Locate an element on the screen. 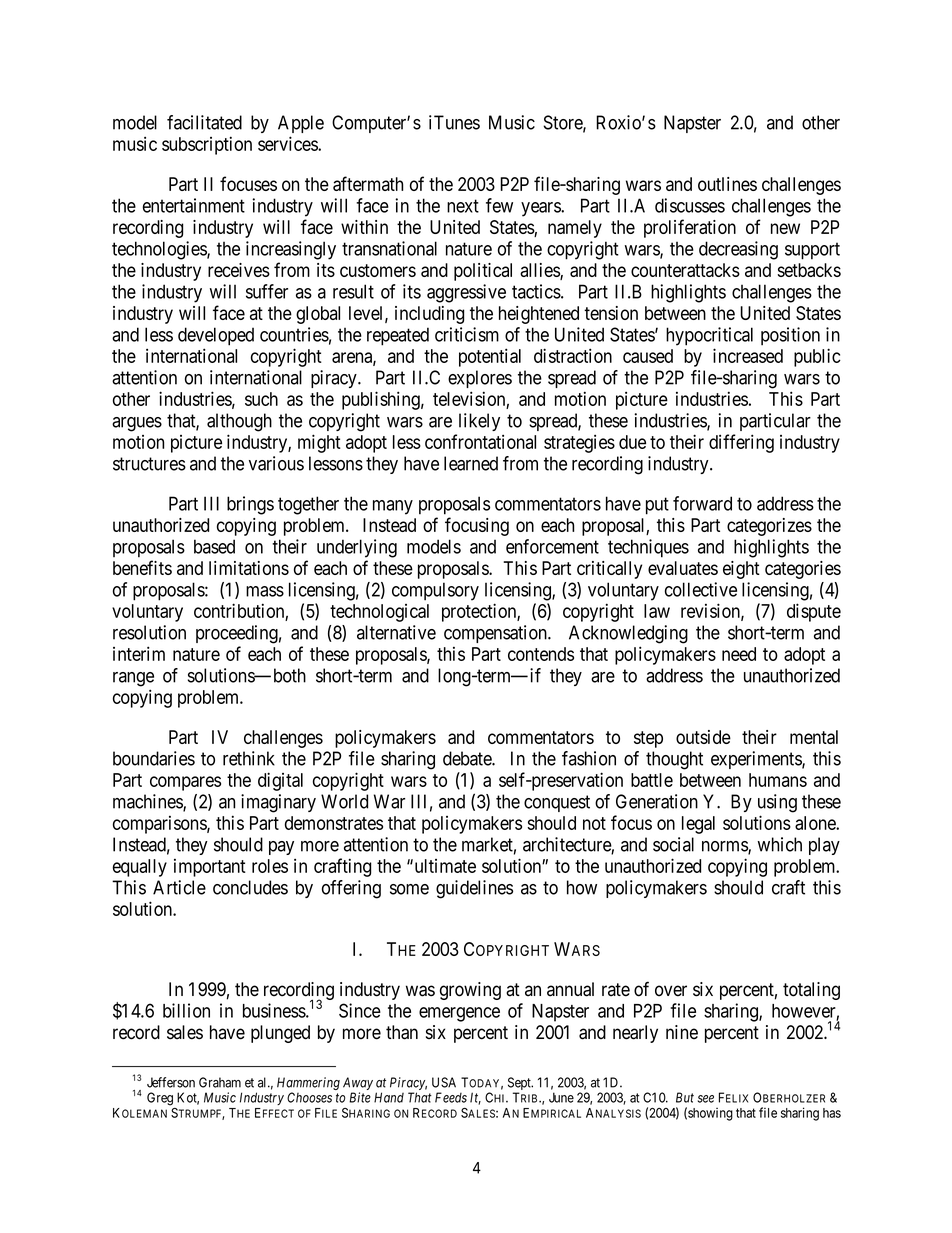 The height and width of the screenshot is (1233, 952). learned is located at coordinates (471, 463).
